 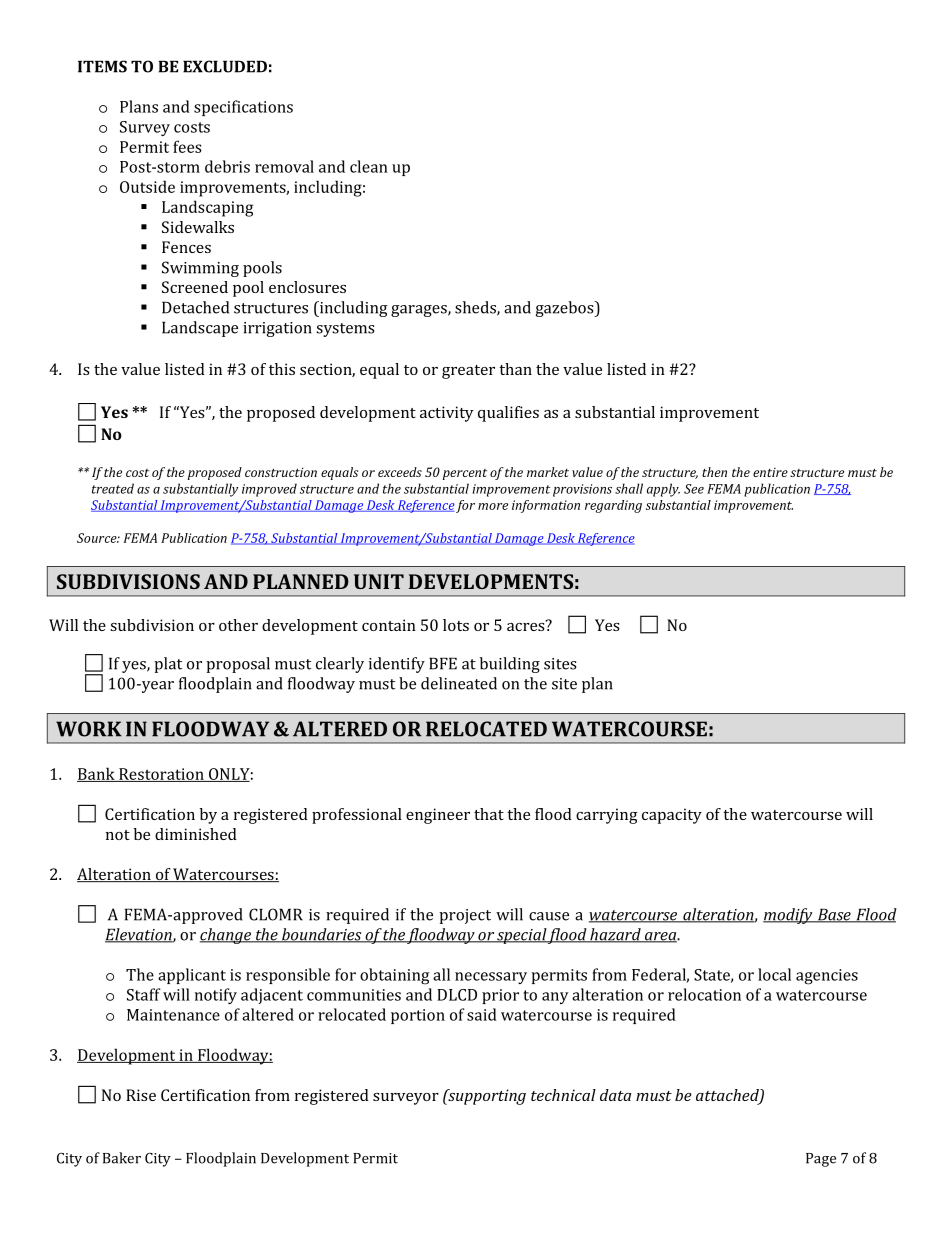 What do you see at coordinates (770, 472) in the screenshot?
I see `entire` at bounding box center [770, 472].
